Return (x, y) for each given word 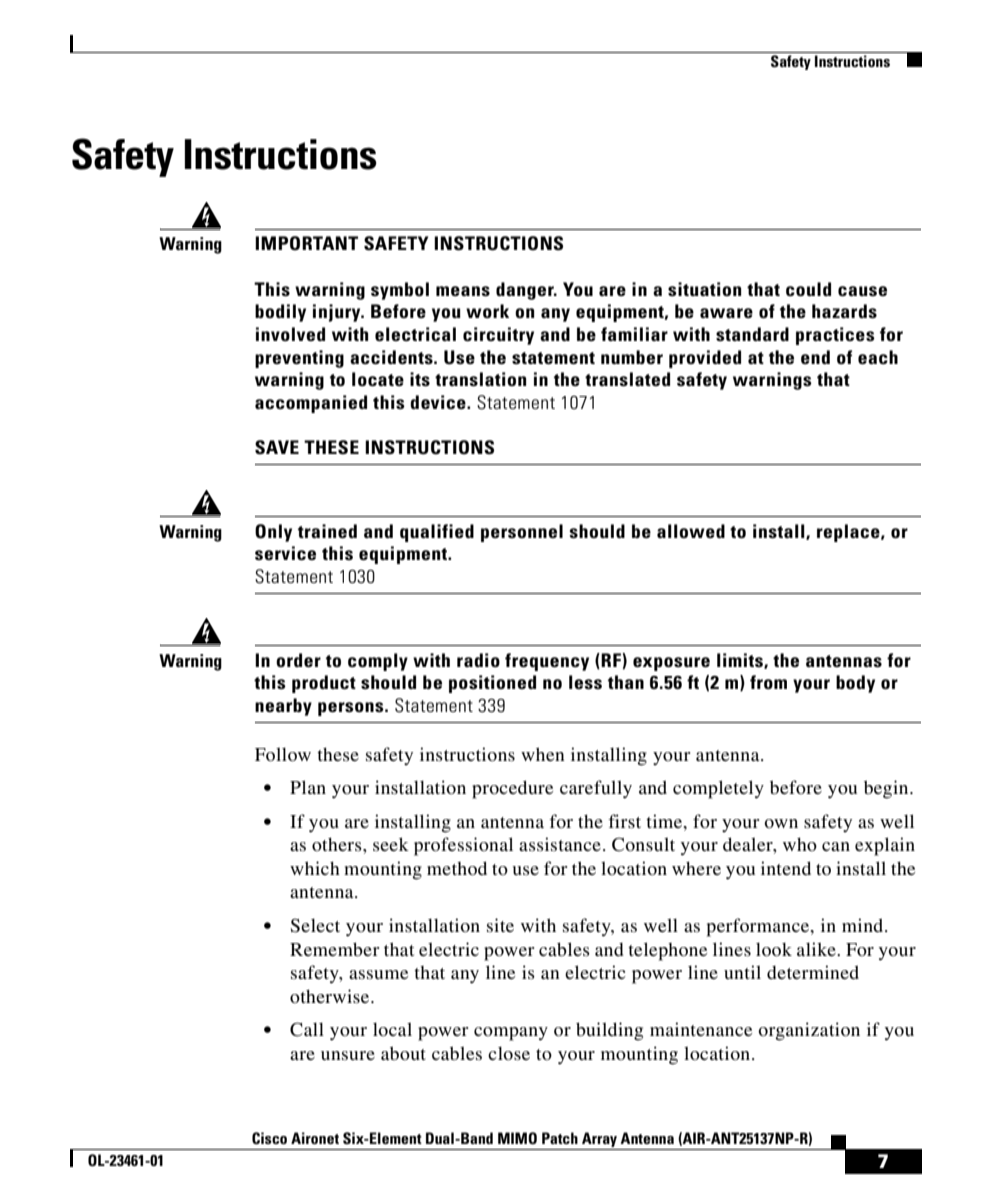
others (338, 844)
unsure (348, 1055)
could (808, 289)
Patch (560, 1138)
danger (526, 291)
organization (809, 1031)
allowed (691, 531)
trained (327, 531)
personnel (522, 533)
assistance (560, 844)
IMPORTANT (306, 243)
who (800, 844)
